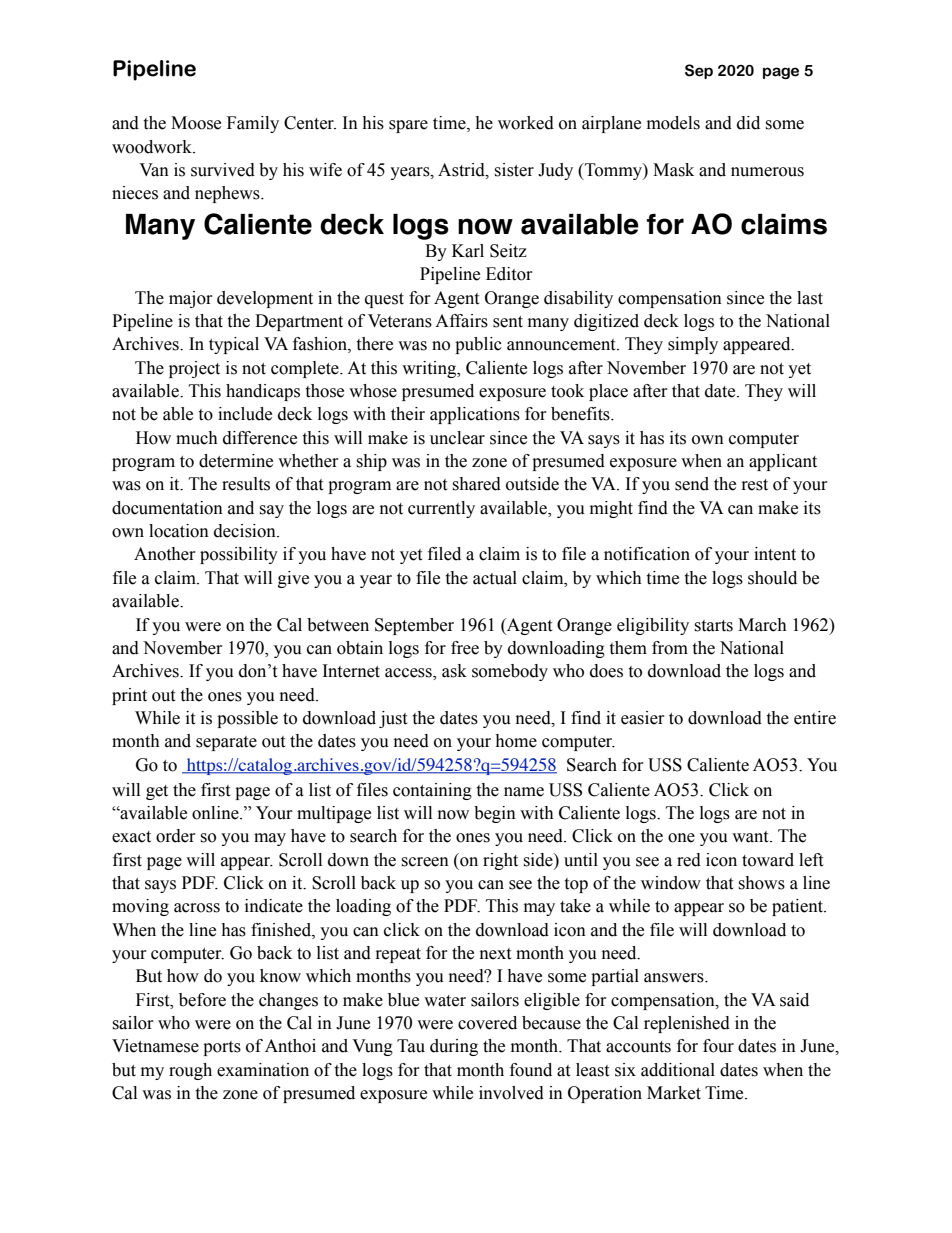  Describe the element at coordinates (514, 170) in the screenshot. I see `sister` at that location.
